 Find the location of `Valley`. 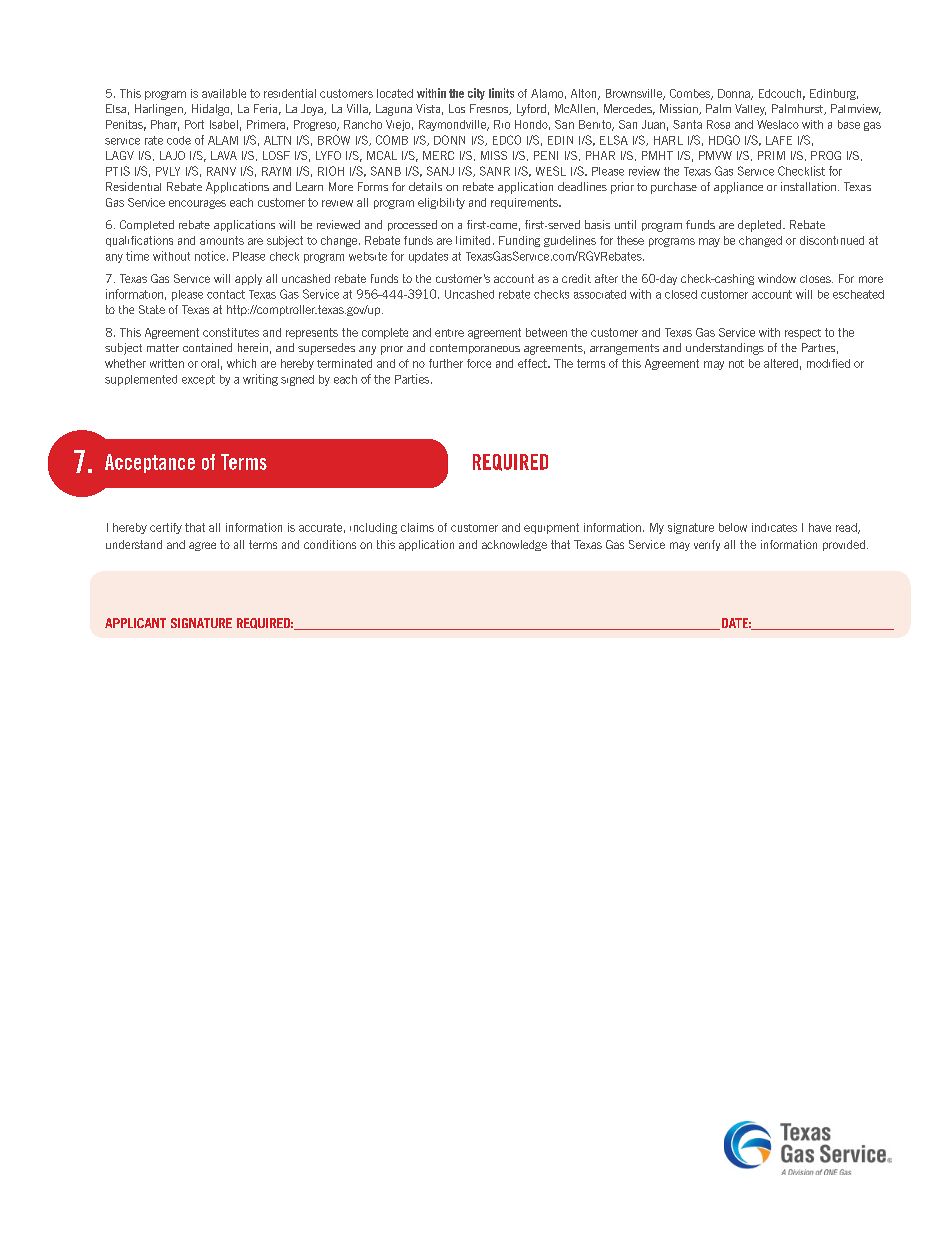

Valley is located at coordinates (750, 110).
